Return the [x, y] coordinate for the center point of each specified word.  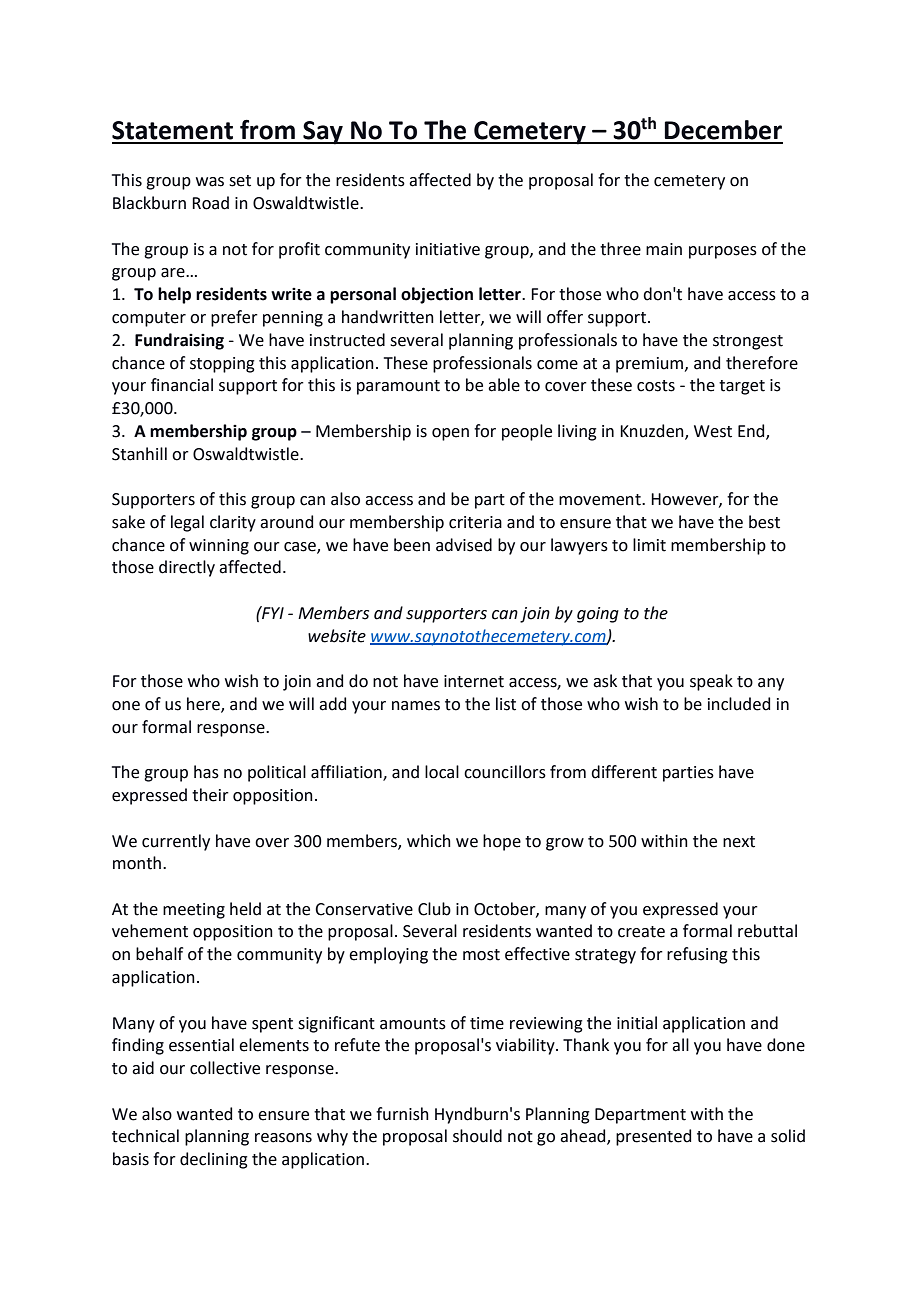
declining [214, 1160]
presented [653, 1137]
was [210, 182]
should [477, 1136]
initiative [448, 249]
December [723, 130]
